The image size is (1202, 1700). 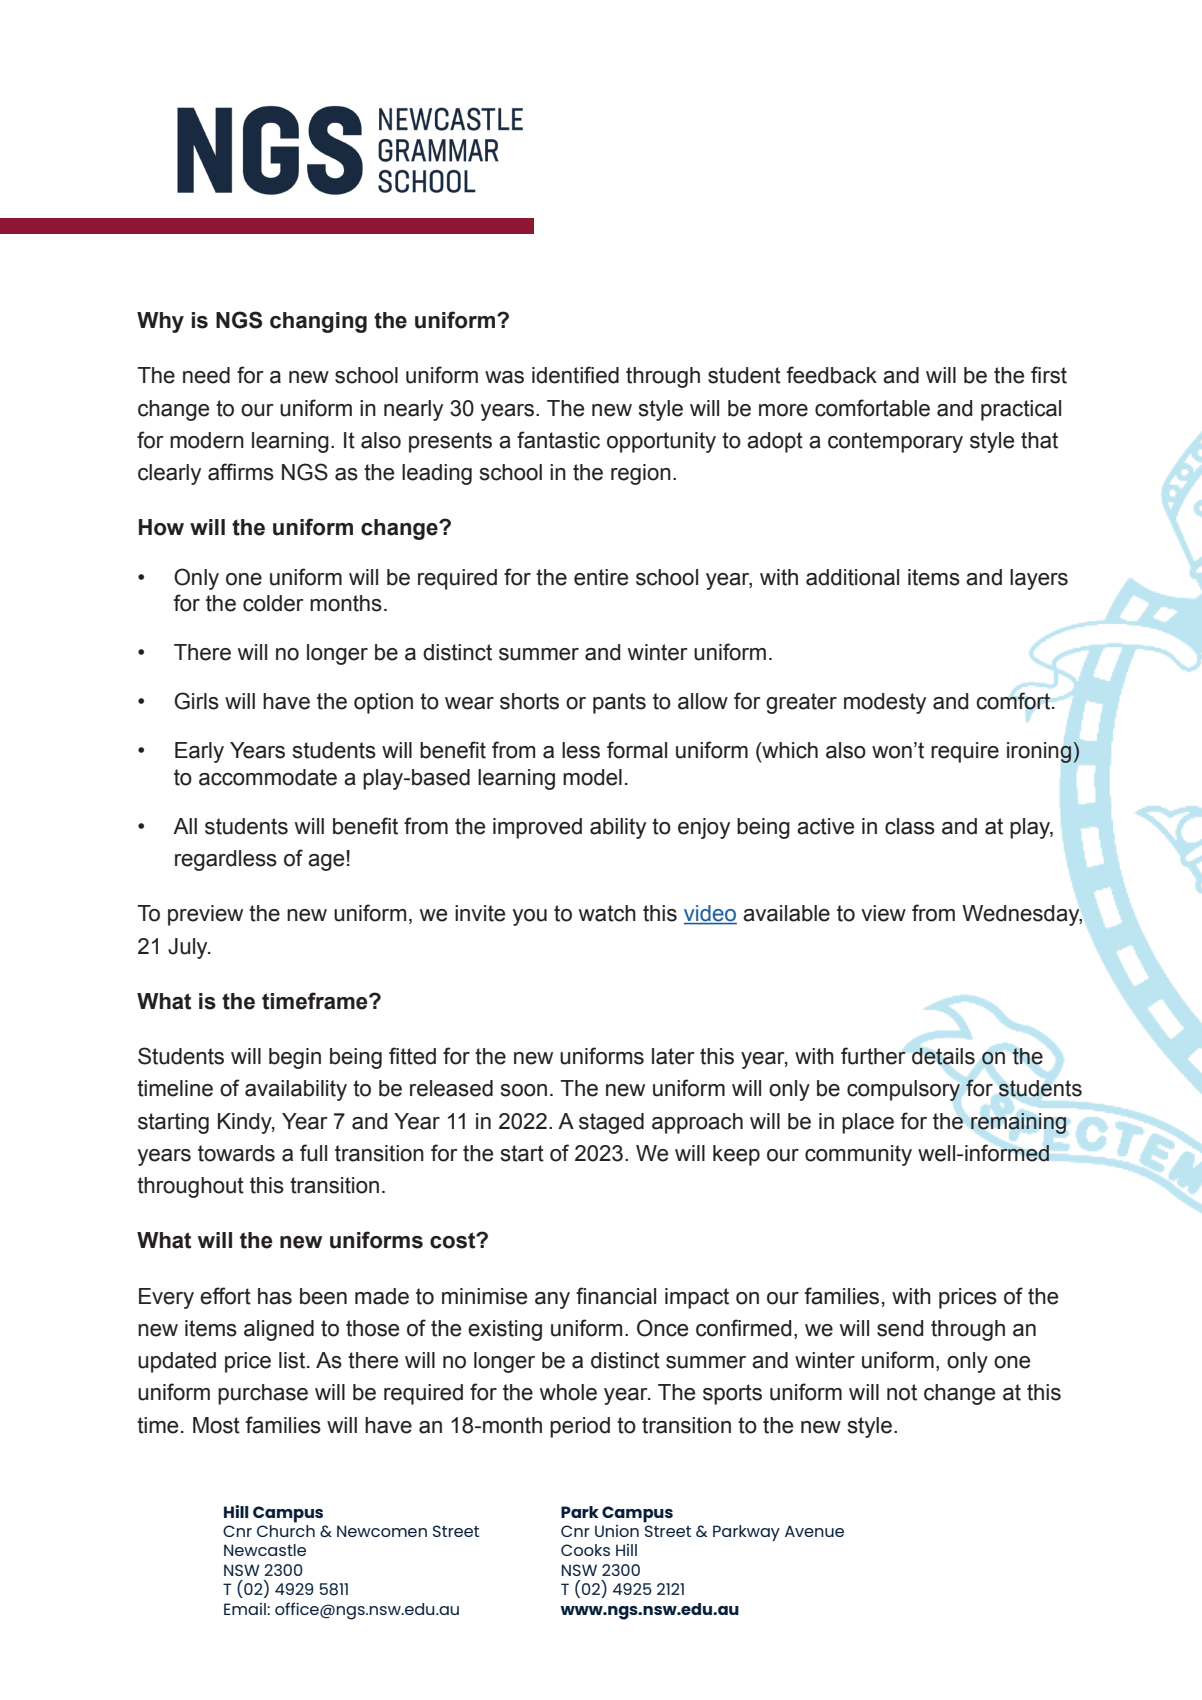 I want to click on identified, so click(x=575, y=375).
